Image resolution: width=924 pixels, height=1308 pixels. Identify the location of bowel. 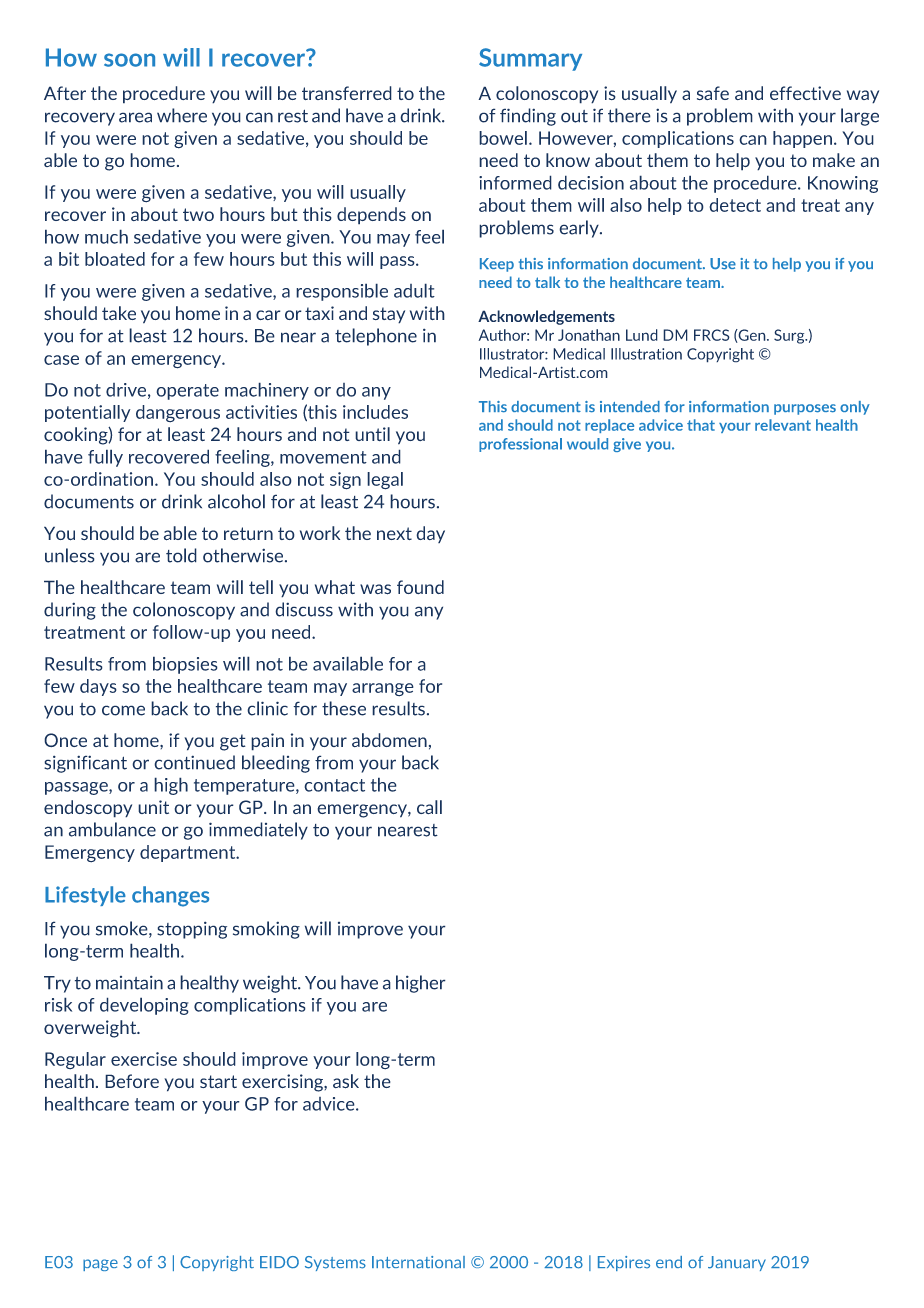
(503, 138).
